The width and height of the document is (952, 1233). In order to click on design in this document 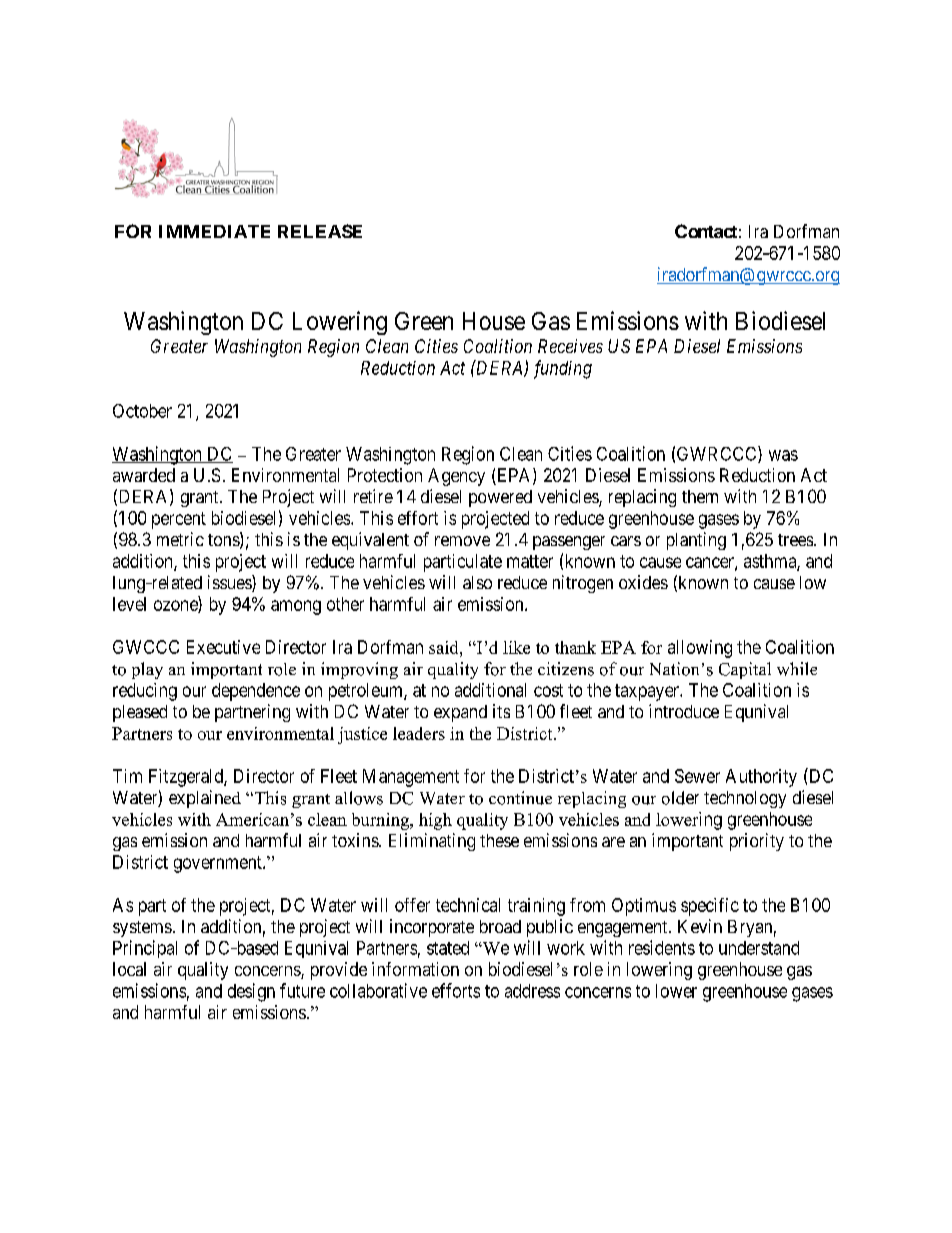, I will do `click(251, 992)`.
